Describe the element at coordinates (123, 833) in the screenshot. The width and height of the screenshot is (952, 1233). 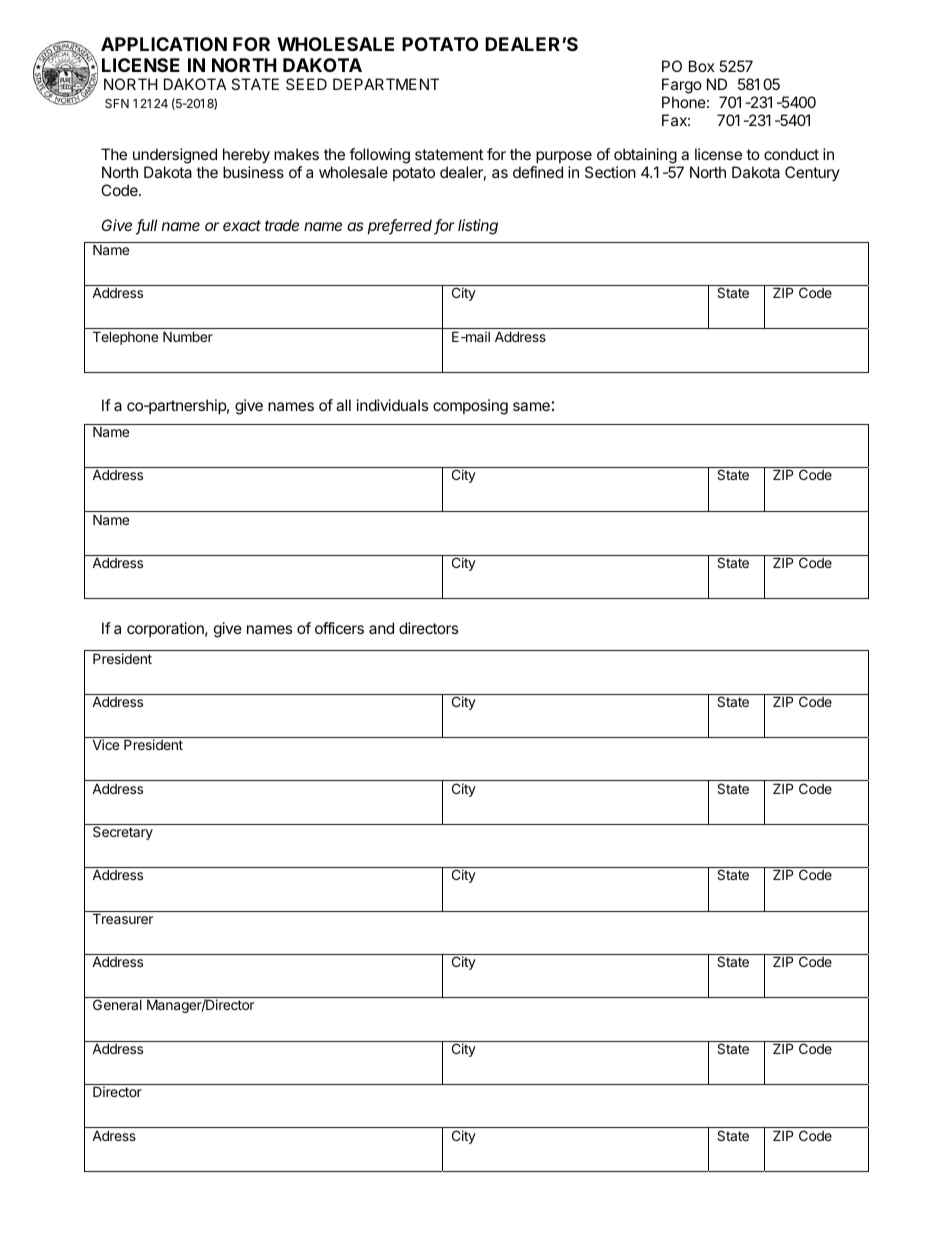
I see `Secretary` at that location.
